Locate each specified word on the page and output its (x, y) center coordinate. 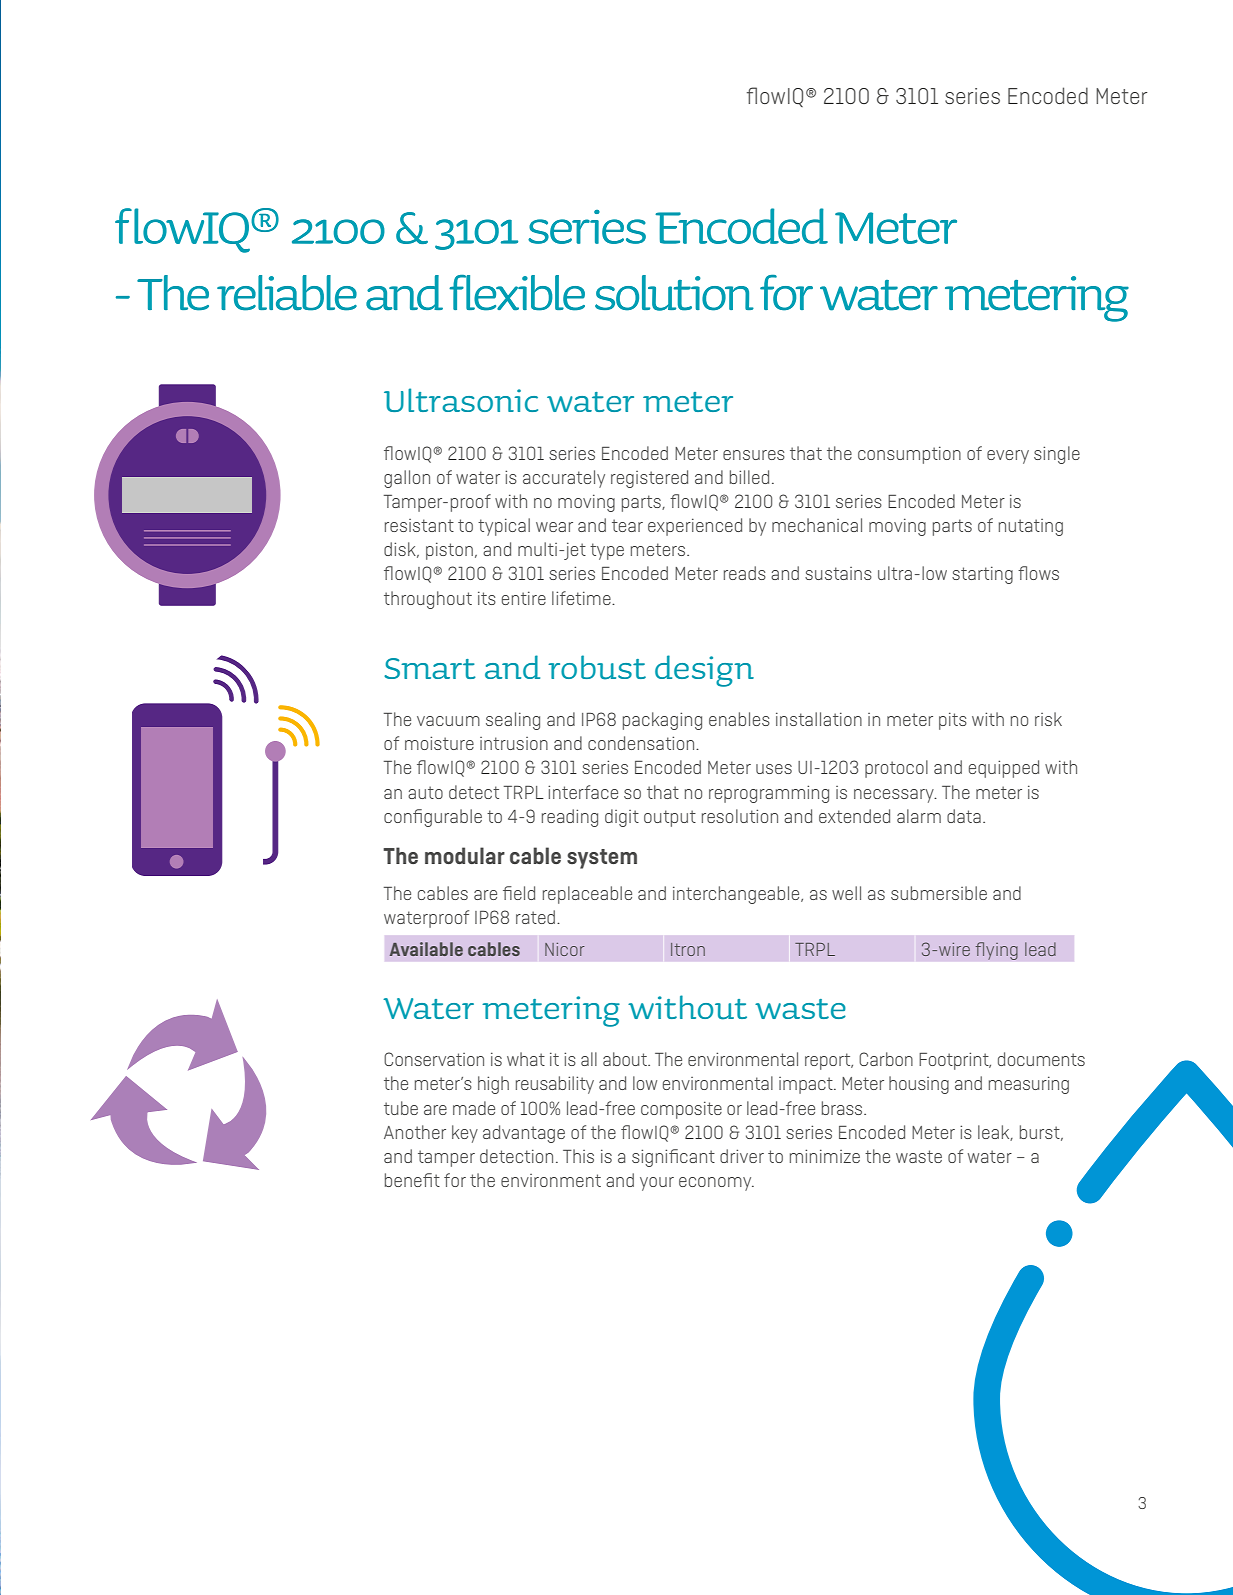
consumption (909, 455)
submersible (939, 893)
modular (465, 855)
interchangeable (737, 895)
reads (745, 573)
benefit (412, 1180)
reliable (287, 293)
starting (982, 575)
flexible (517, 292)
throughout (428, 600)
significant (673, 1158)
